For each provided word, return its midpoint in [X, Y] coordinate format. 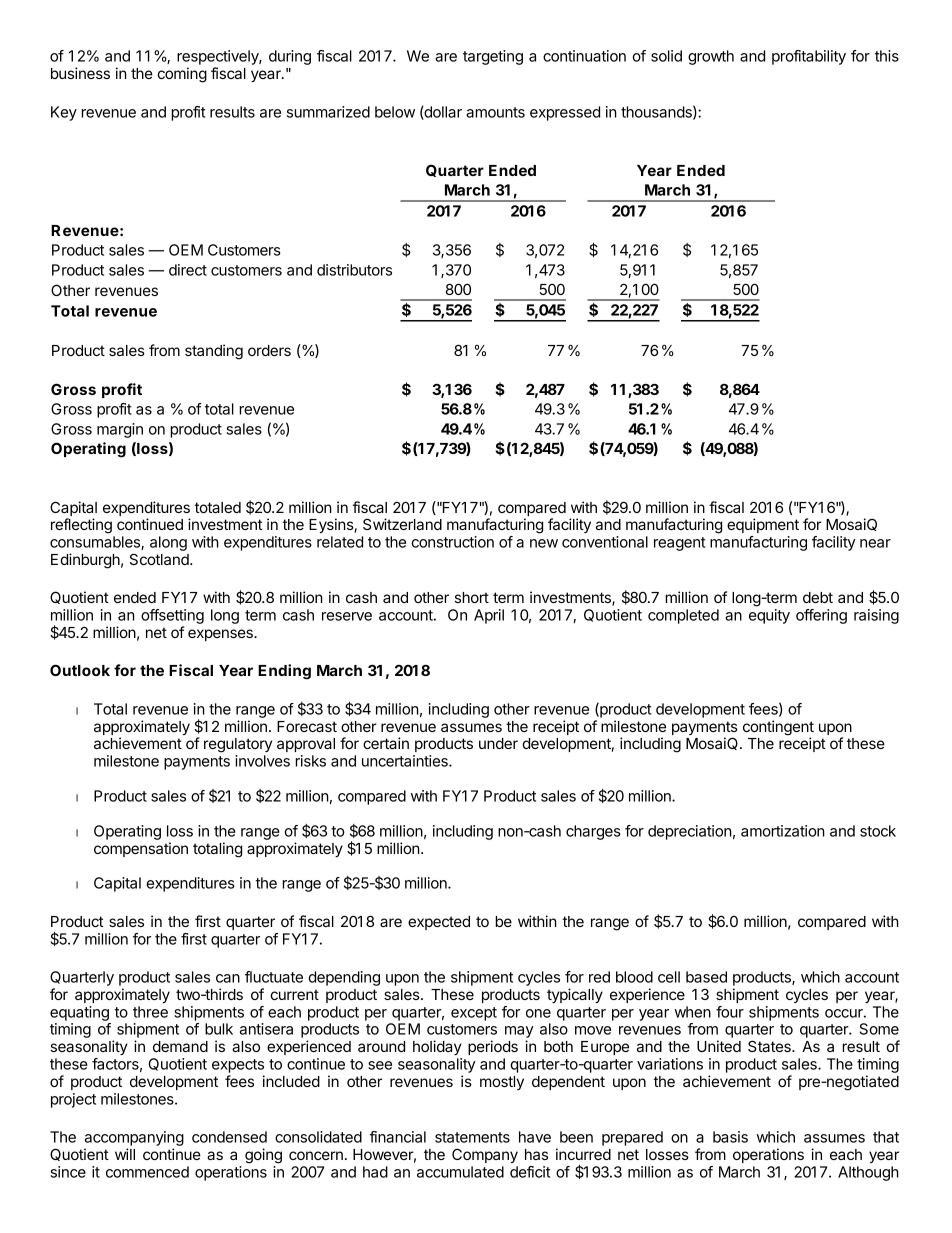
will [125, 1154]
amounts [495, 112]
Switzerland [402, 524]
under [498, 743]
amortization [783, 831]
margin [120, 430]
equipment [763, 525]
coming [182, 75]
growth [711, 57]
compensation [141, 849]
